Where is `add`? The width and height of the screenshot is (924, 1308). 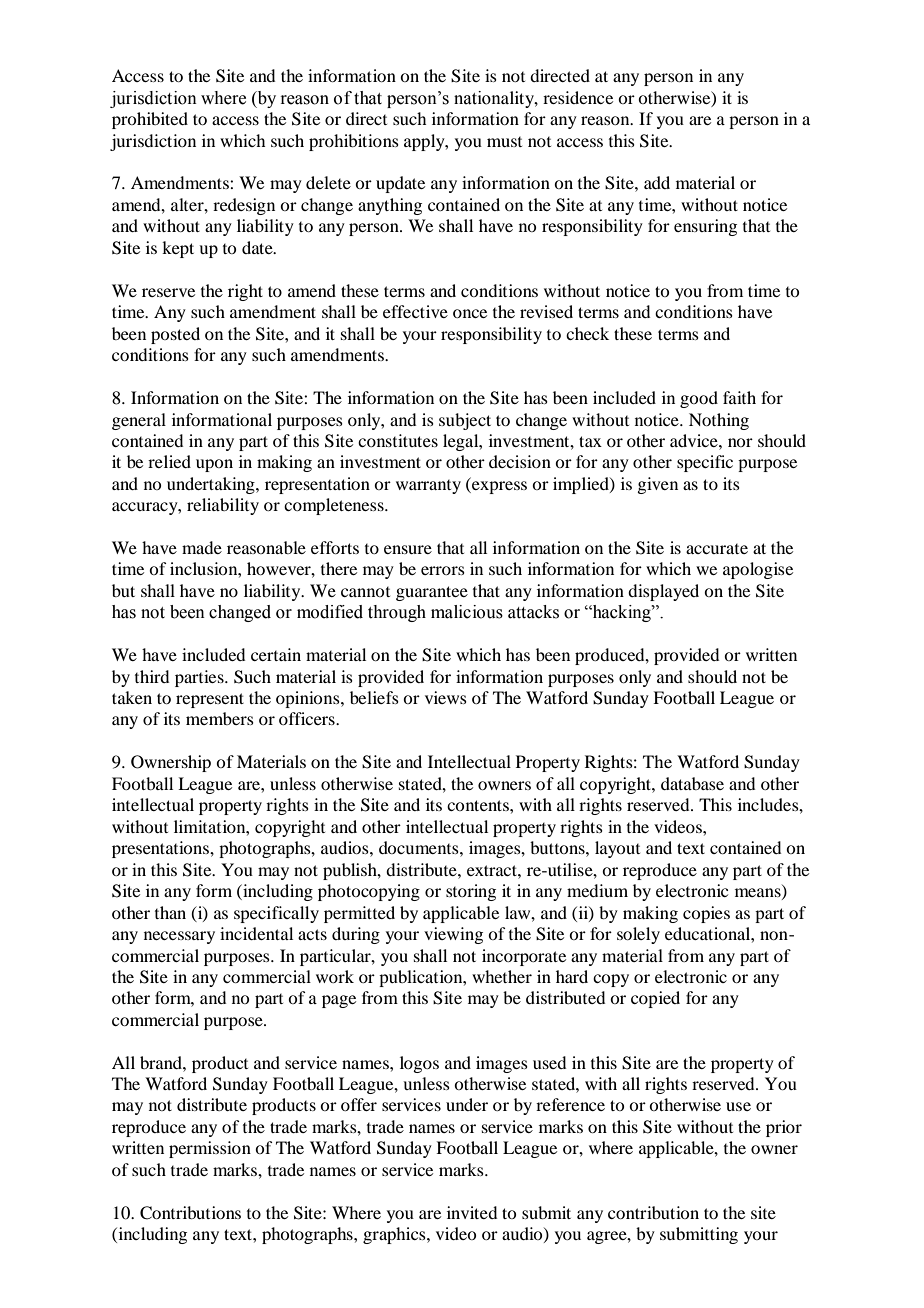 add is located at coordinates (657, 182).
